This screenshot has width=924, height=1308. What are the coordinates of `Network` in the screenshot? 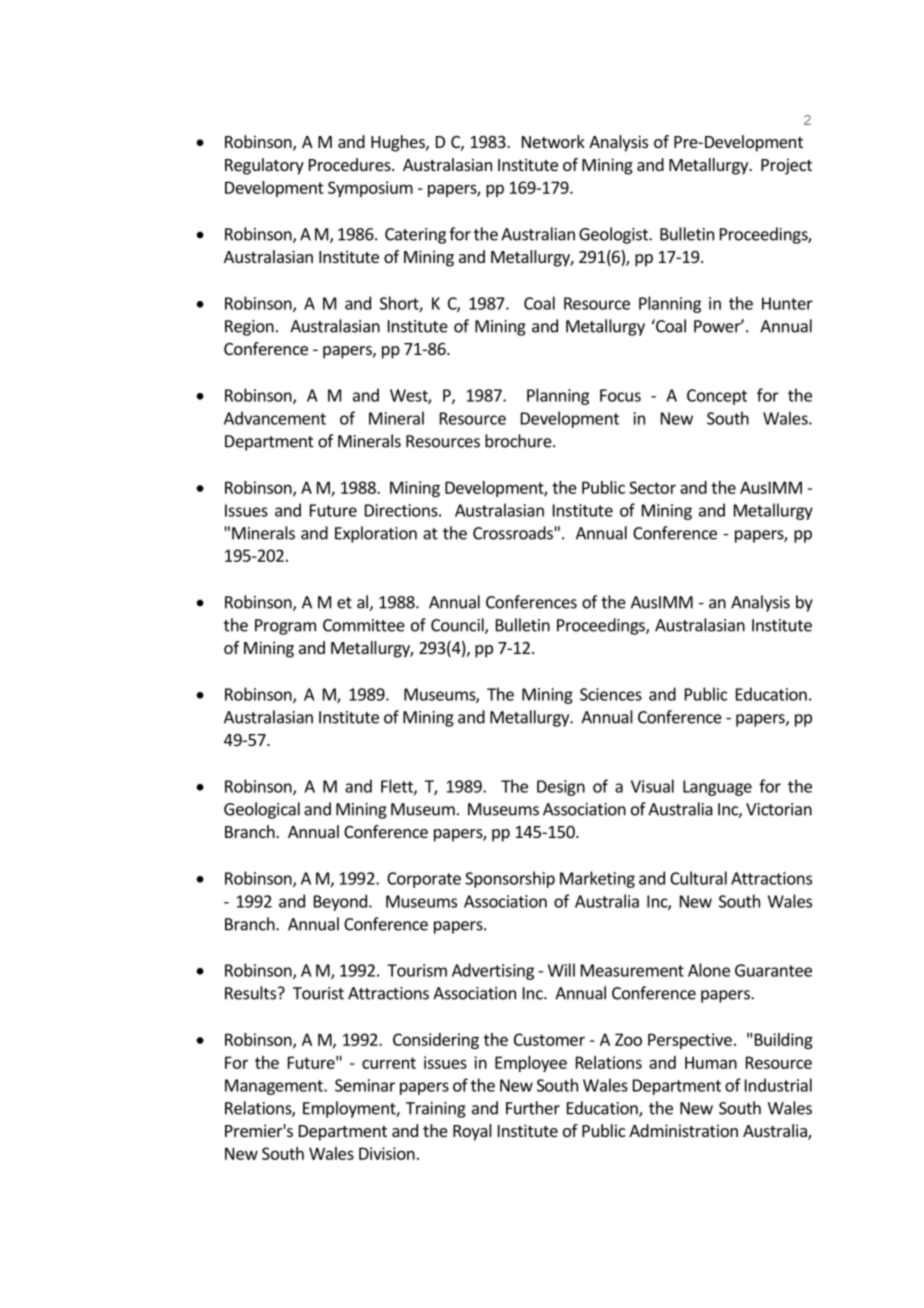 It's located at (553, 141).
